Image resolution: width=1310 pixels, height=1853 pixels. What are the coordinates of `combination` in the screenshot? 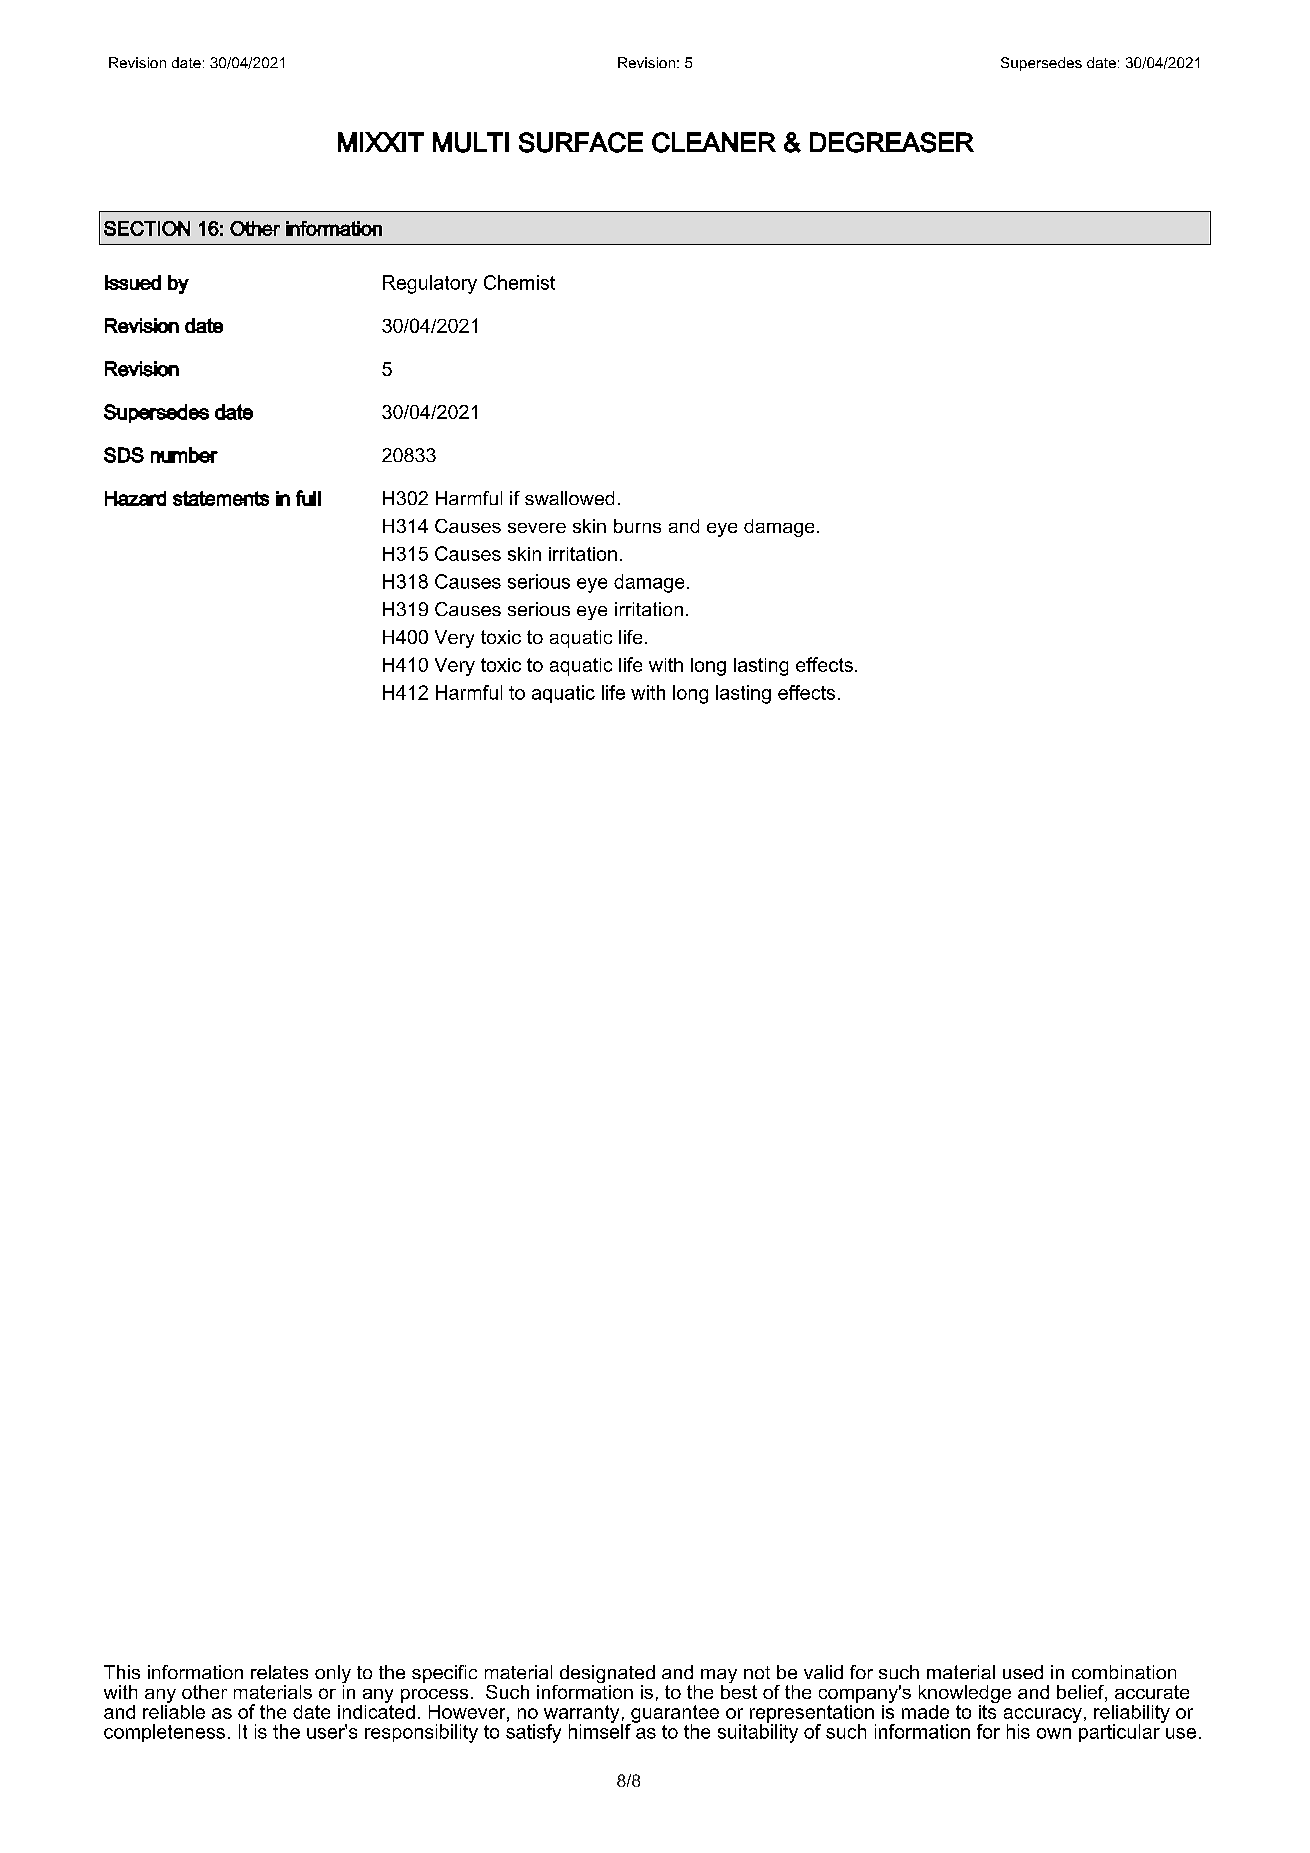 It's located at (1124, 1672).
